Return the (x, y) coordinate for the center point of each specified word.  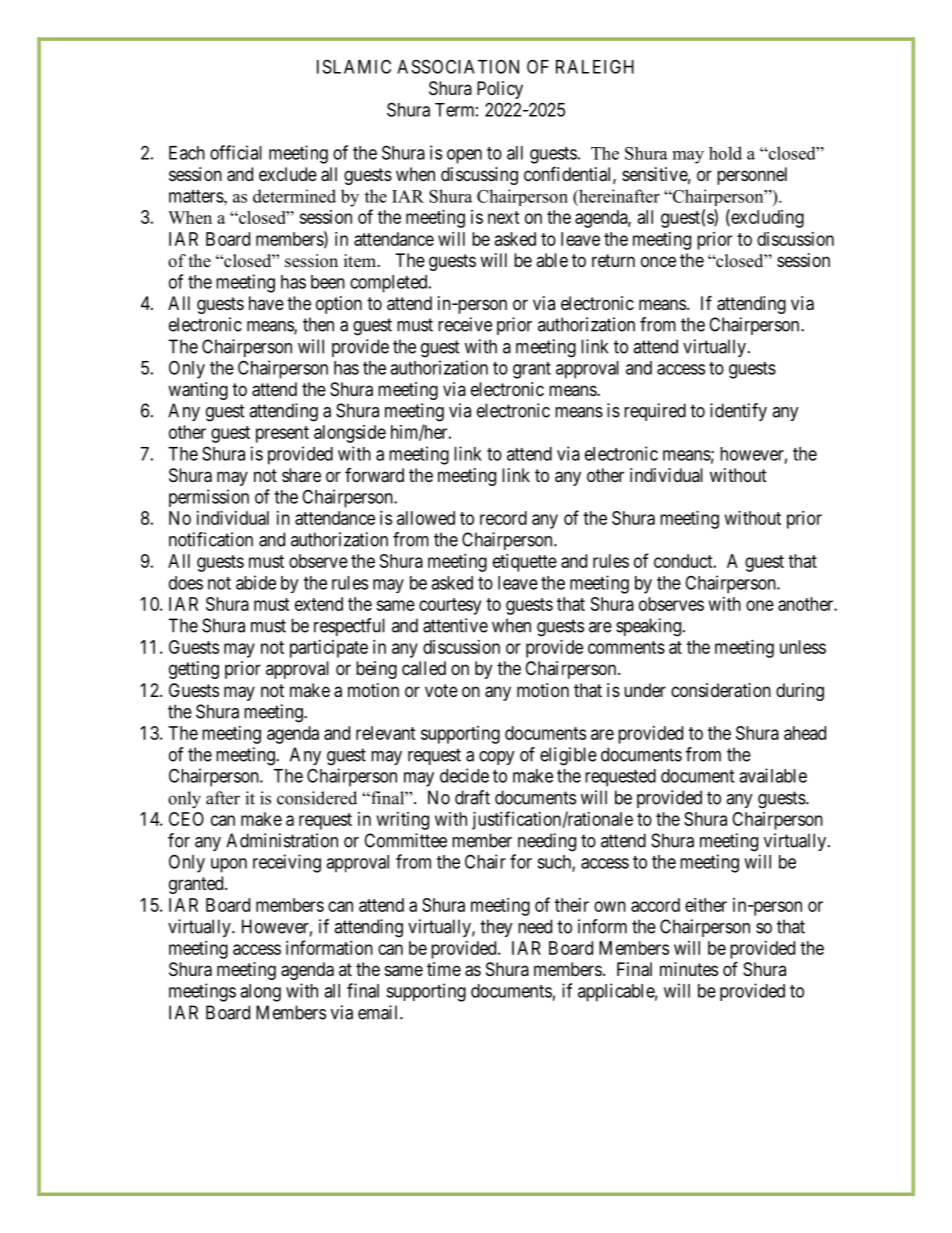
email (379, 1012)
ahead (805, 733)
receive (465, 324)
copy (497, 758)
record (503, 518)
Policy (500, 90)
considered (317, 798)
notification (211, 539)
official (236, 152)
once (658, 261)
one (760, 605)
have (266, 303)
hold (725, 153)
